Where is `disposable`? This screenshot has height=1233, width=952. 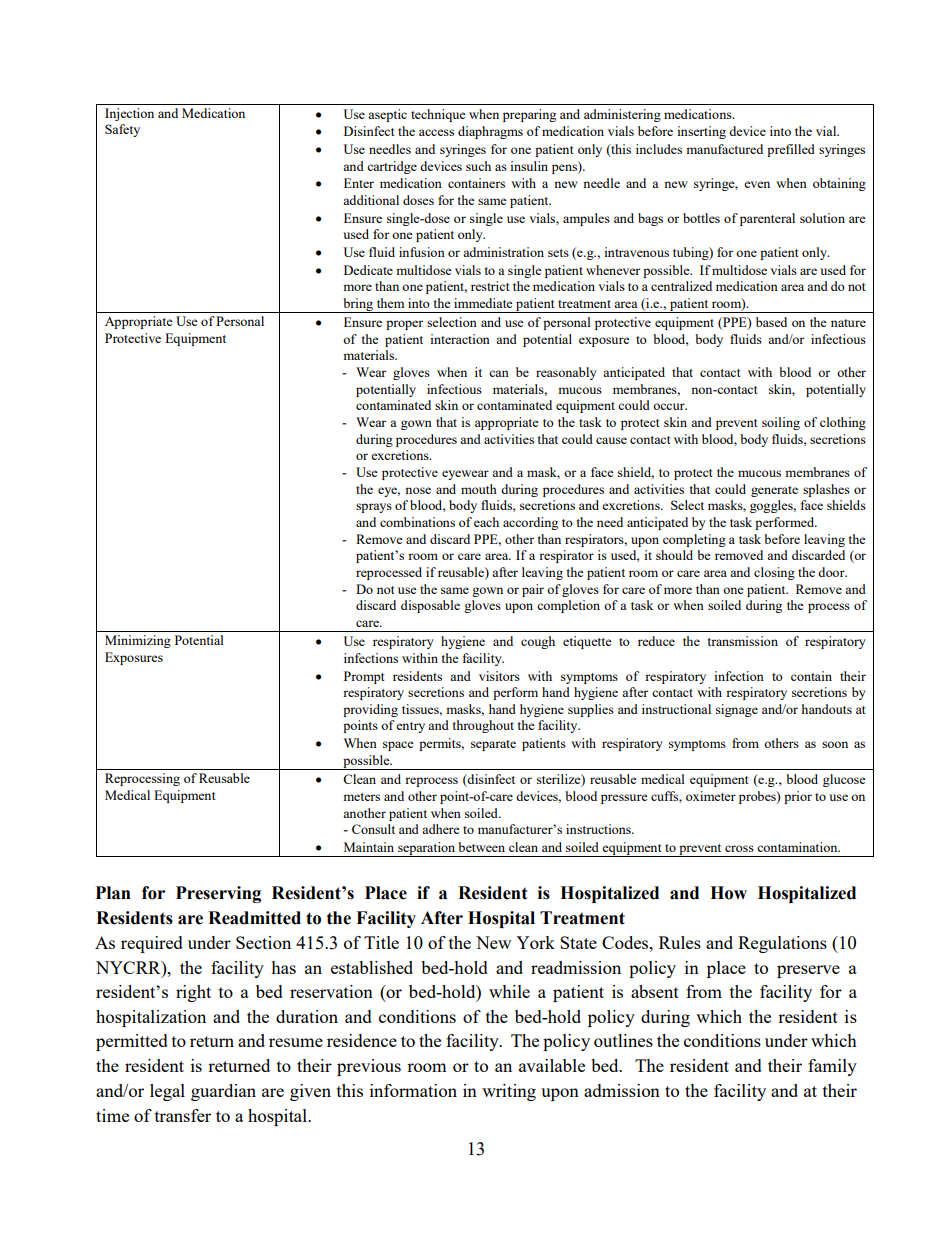
disposable is located at coordinates (430, 606).
